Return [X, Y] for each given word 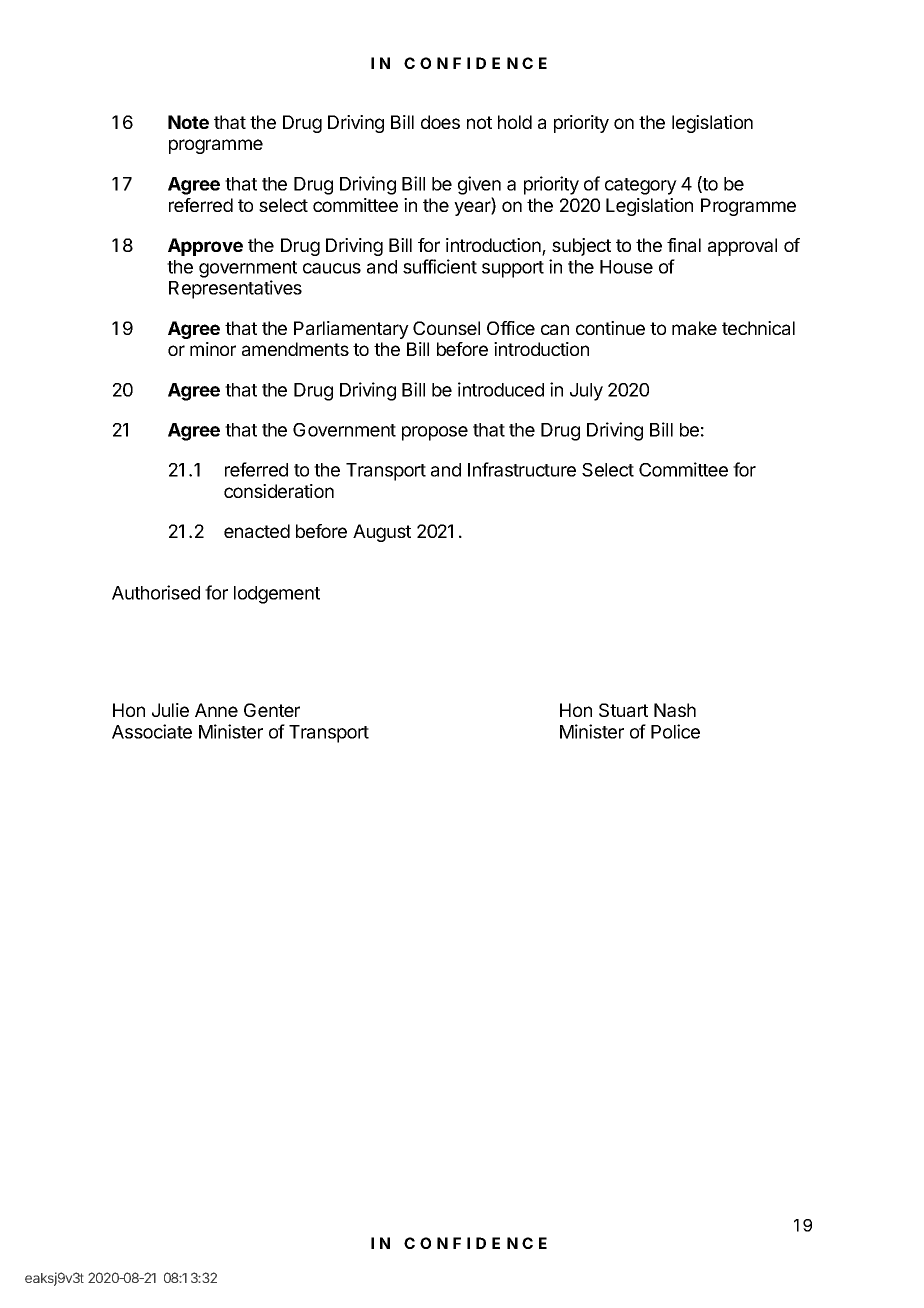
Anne [216, 710]
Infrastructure [522, 469]
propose [435, 433]
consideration [279, 491]
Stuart [623, 710]
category [641, 186]
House [626, 267]
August [382, 533]
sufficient [440, 266]
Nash [675, 710]
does [440, 122]
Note [188, 122]
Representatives [235, 289]
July [586, 392]
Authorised [156, 592]
